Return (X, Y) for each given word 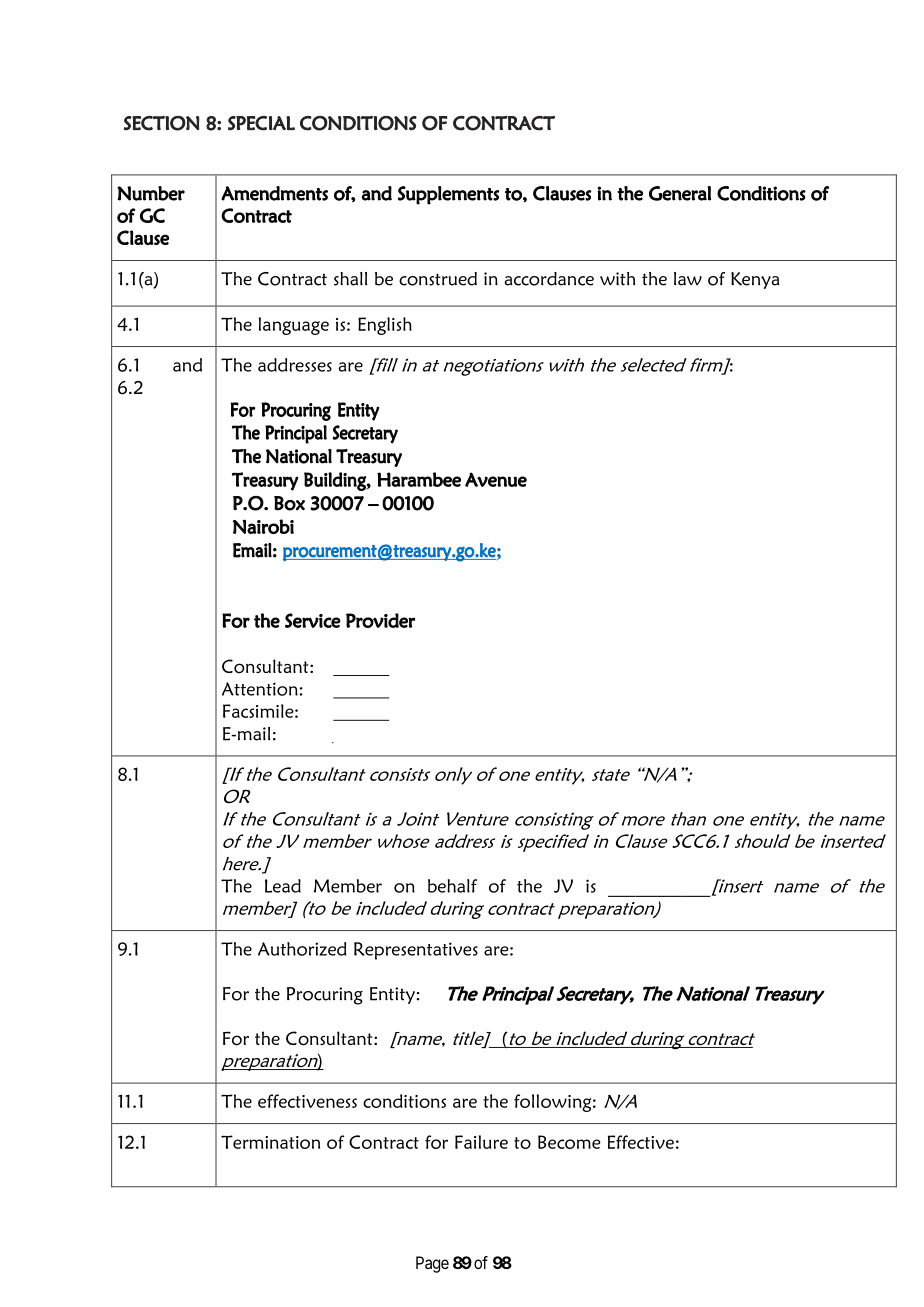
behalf (452, 886)
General (680, 193)
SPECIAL (261, 123)
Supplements (448, 195)
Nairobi (263, 526)
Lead (283, 886)
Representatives (416, 951)
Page (432, 1264)
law (688, 279)
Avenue (496, 479)
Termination (270, 1142)
